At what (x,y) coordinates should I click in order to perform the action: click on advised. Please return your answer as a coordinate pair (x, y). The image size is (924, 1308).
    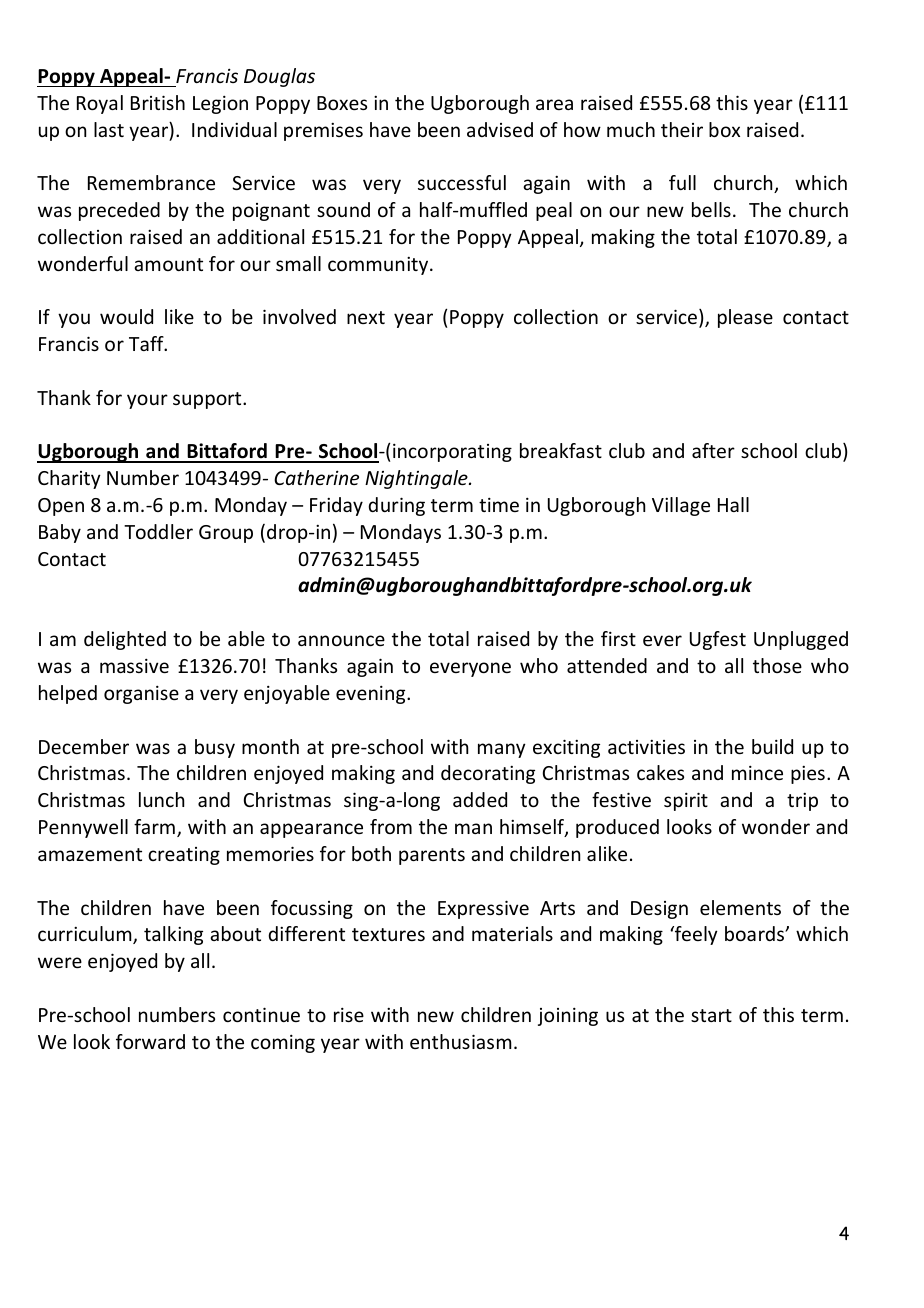
    Looking at the image, I should click on (500, 129).
